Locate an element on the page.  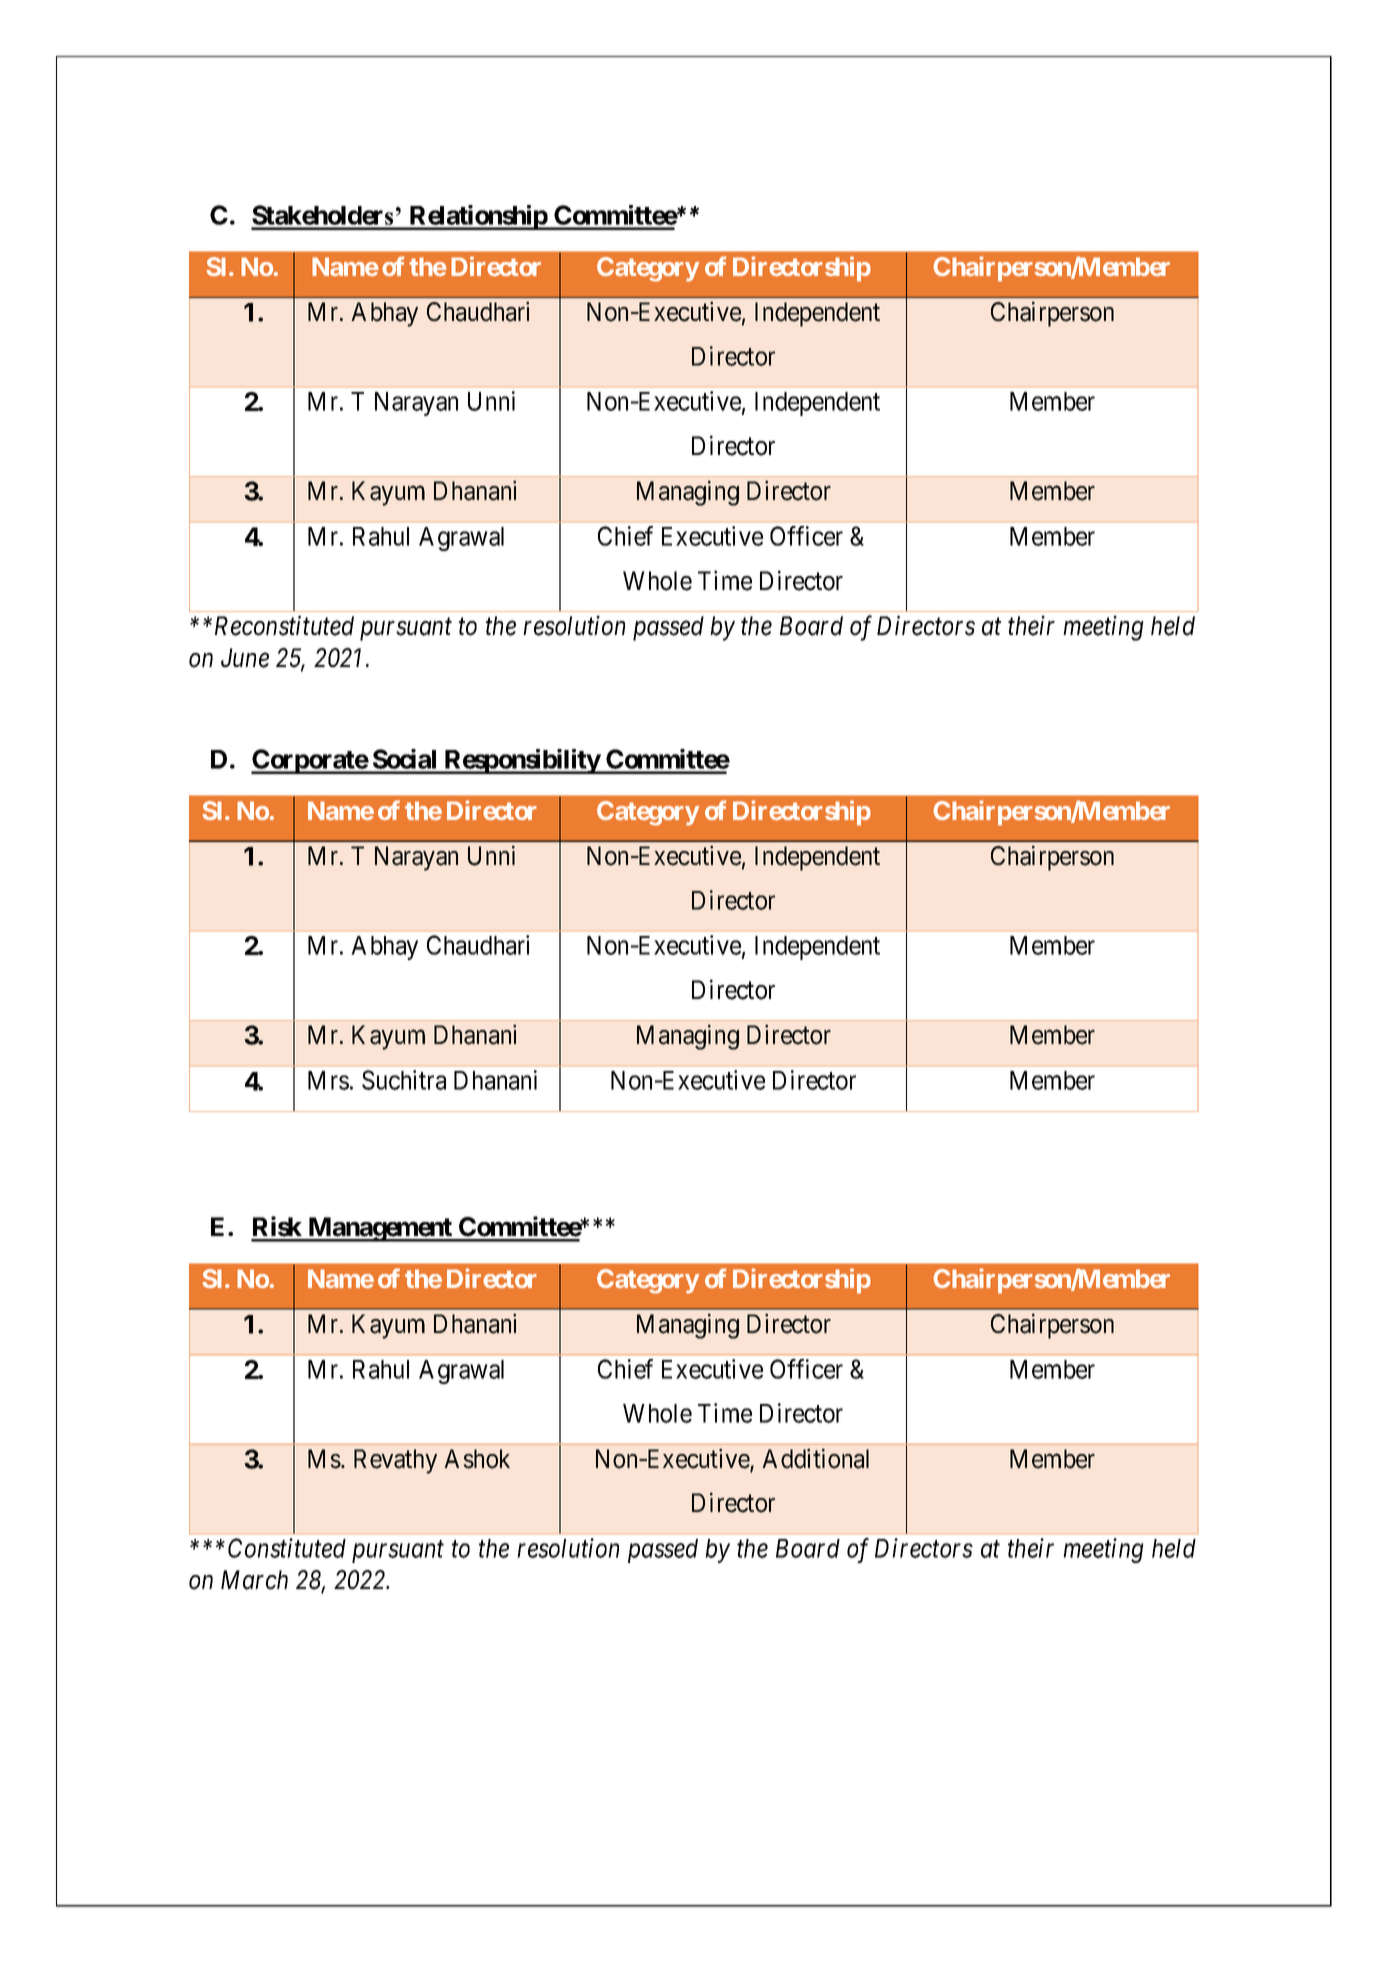
Additional is located at coordinates (815, 1458).
